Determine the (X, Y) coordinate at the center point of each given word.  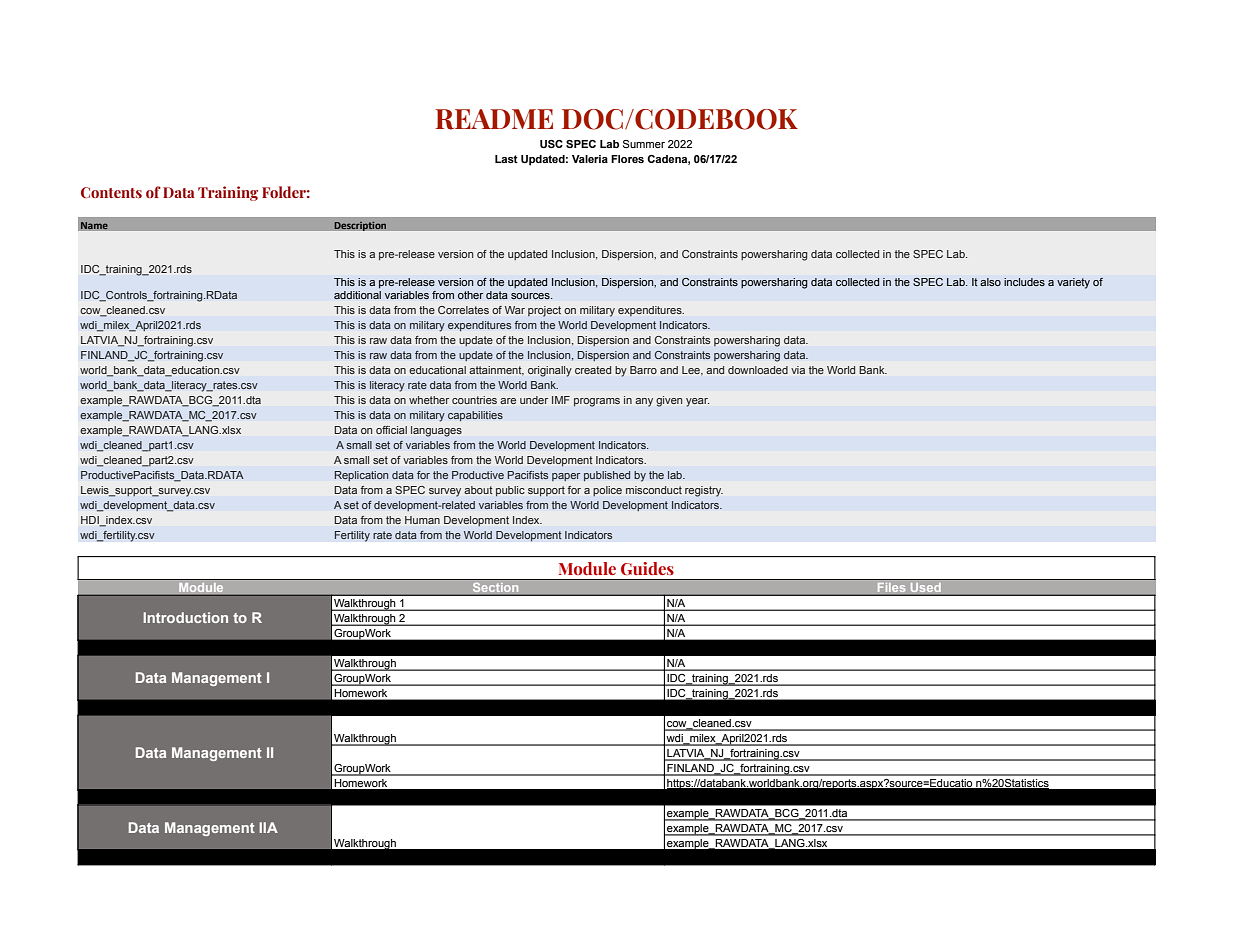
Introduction (185, 617)
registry (704, 491)
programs (597, 402)
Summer (644, 144)
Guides (647, 568)
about (478, 490)
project (544, 311)
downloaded (758, 370)
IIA (268, 827)
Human (422, 520)
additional (357, 295)
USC (551, 144)
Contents (111, 192)
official (391, 430)
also (990, 282)
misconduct (654, 490)
